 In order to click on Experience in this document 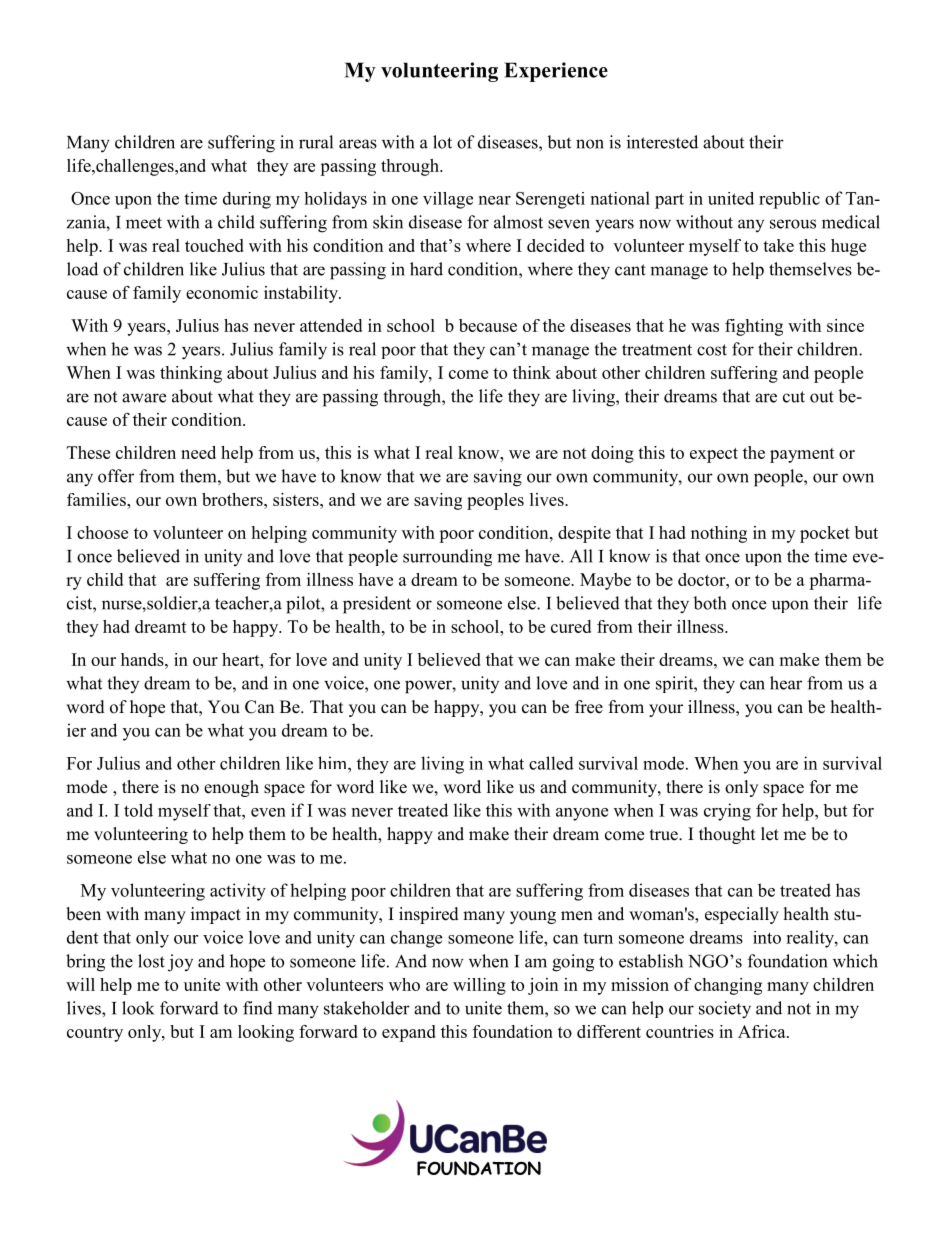, I will do `click(556, 72)`.
